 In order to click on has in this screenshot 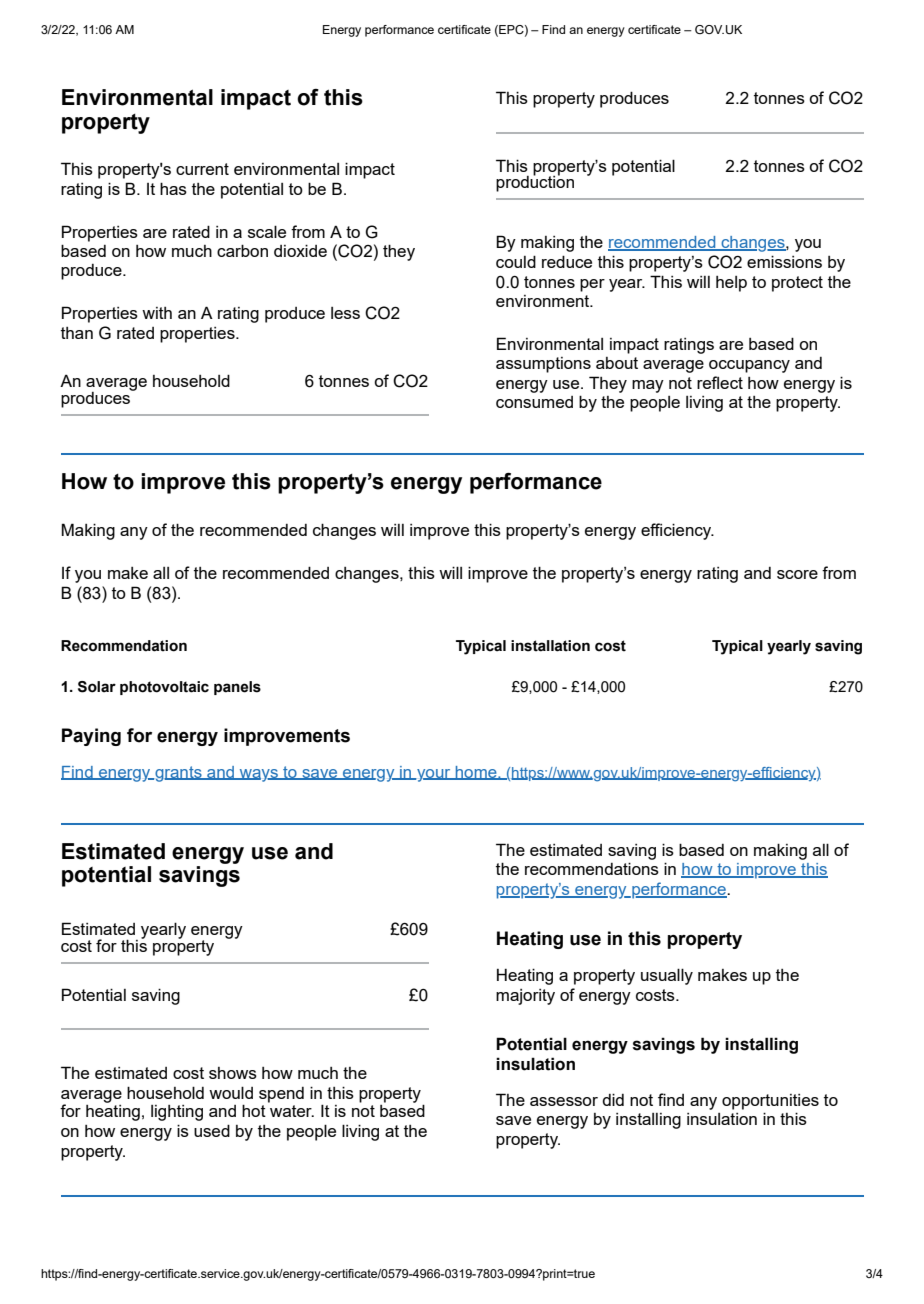, I will do `click(173, 188)`.
